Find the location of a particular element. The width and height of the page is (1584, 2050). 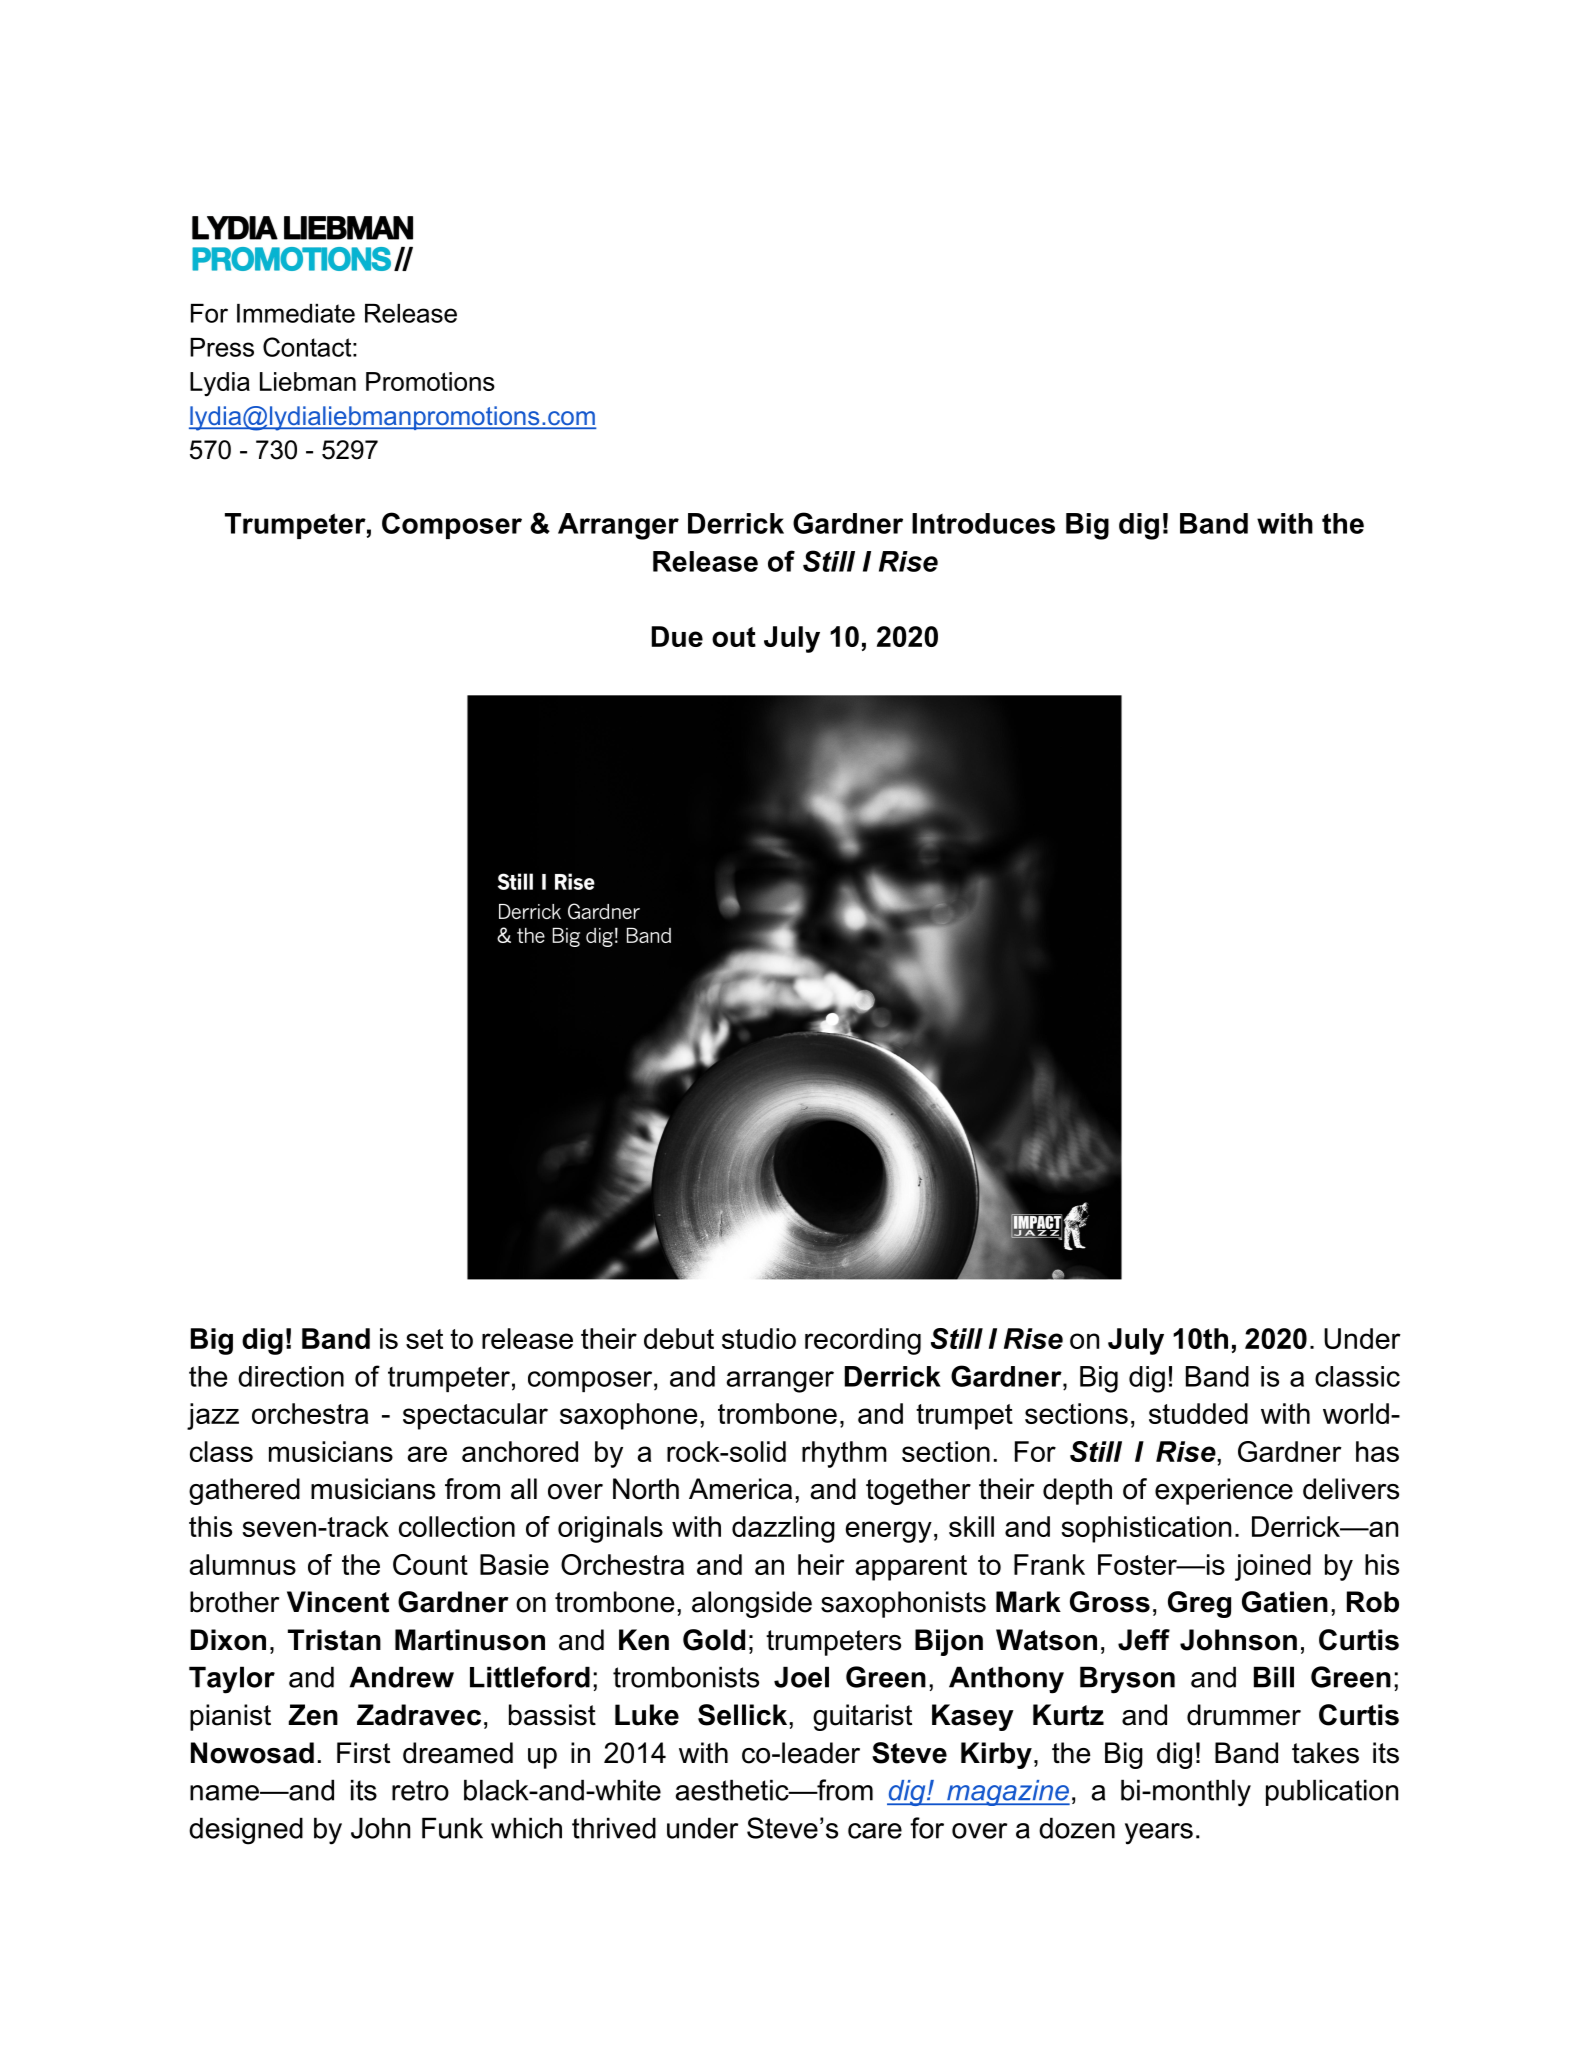

out is located at coordinates (734, 637).
